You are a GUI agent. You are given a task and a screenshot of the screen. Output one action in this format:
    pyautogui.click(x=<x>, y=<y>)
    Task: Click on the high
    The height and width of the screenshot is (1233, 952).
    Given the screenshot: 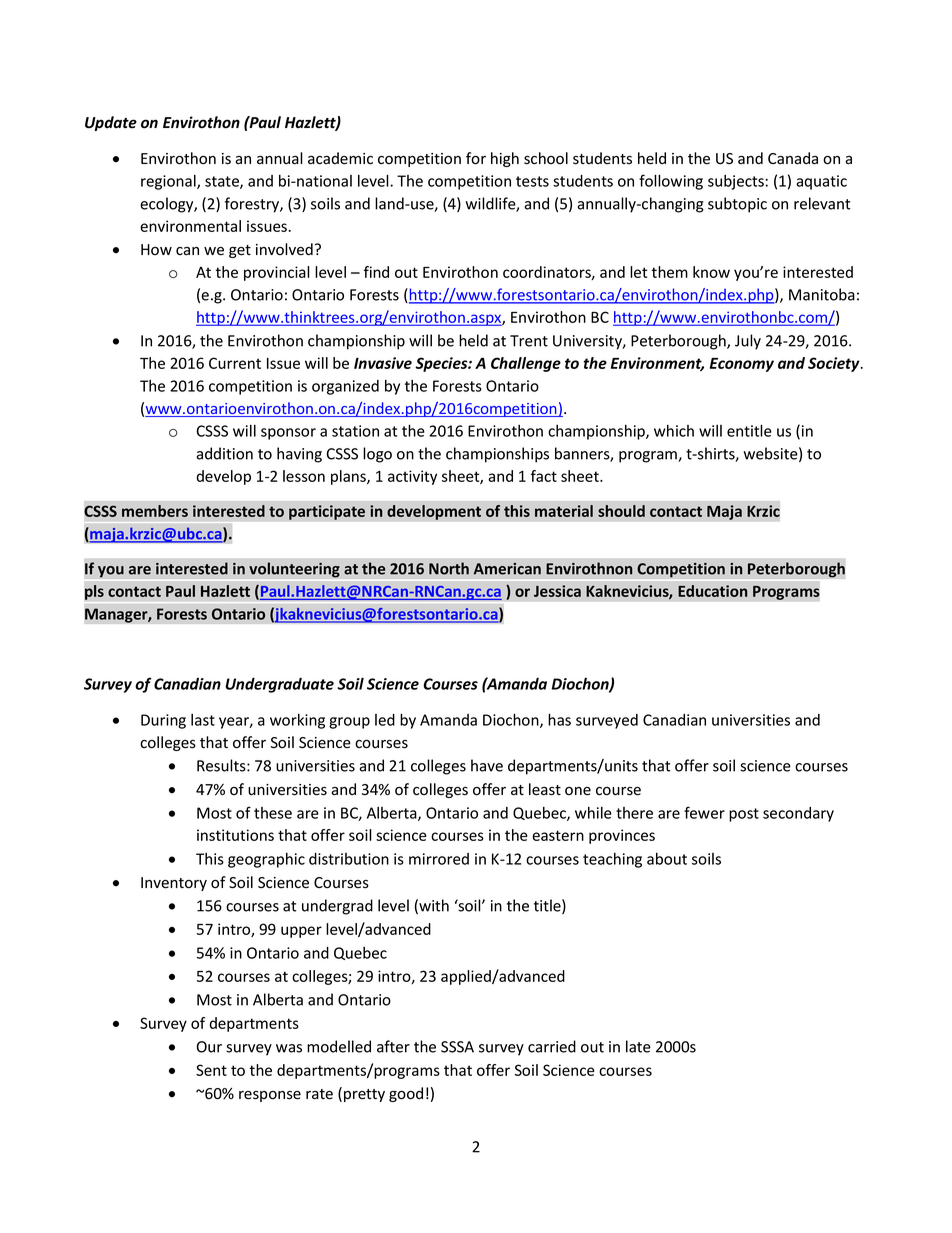 What is the action you would take?
    pyautogui.click(x=505, y=159)
